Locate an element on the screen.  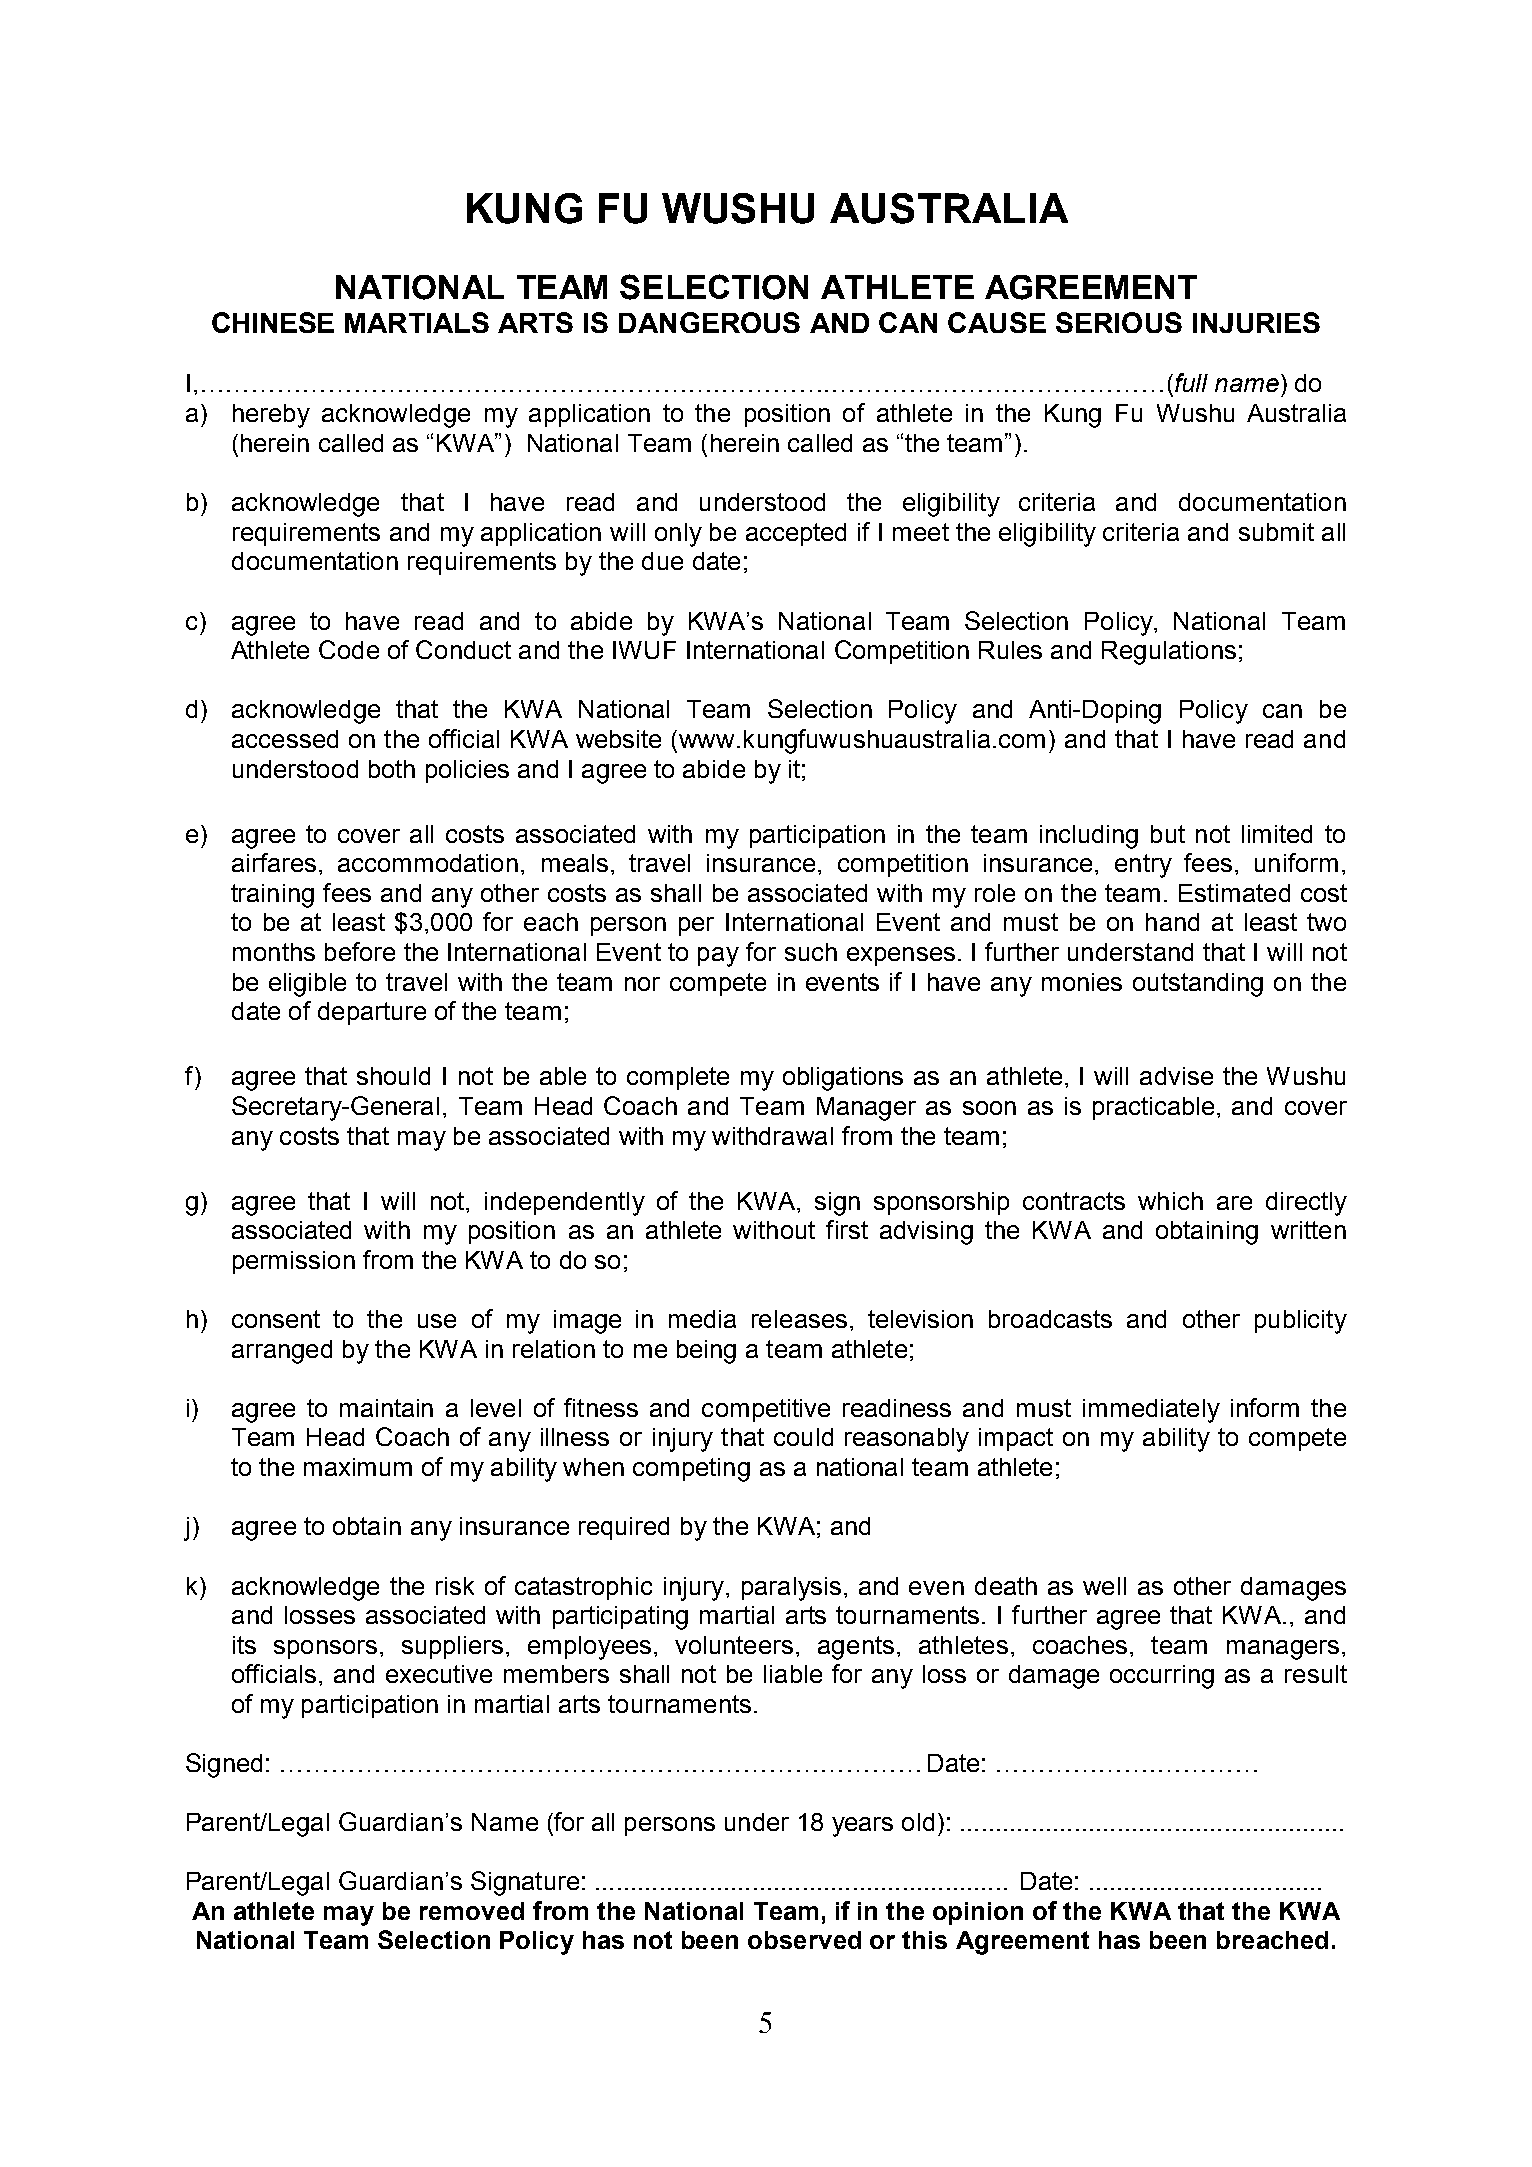
hereby is located at coordinates (271, 416).
